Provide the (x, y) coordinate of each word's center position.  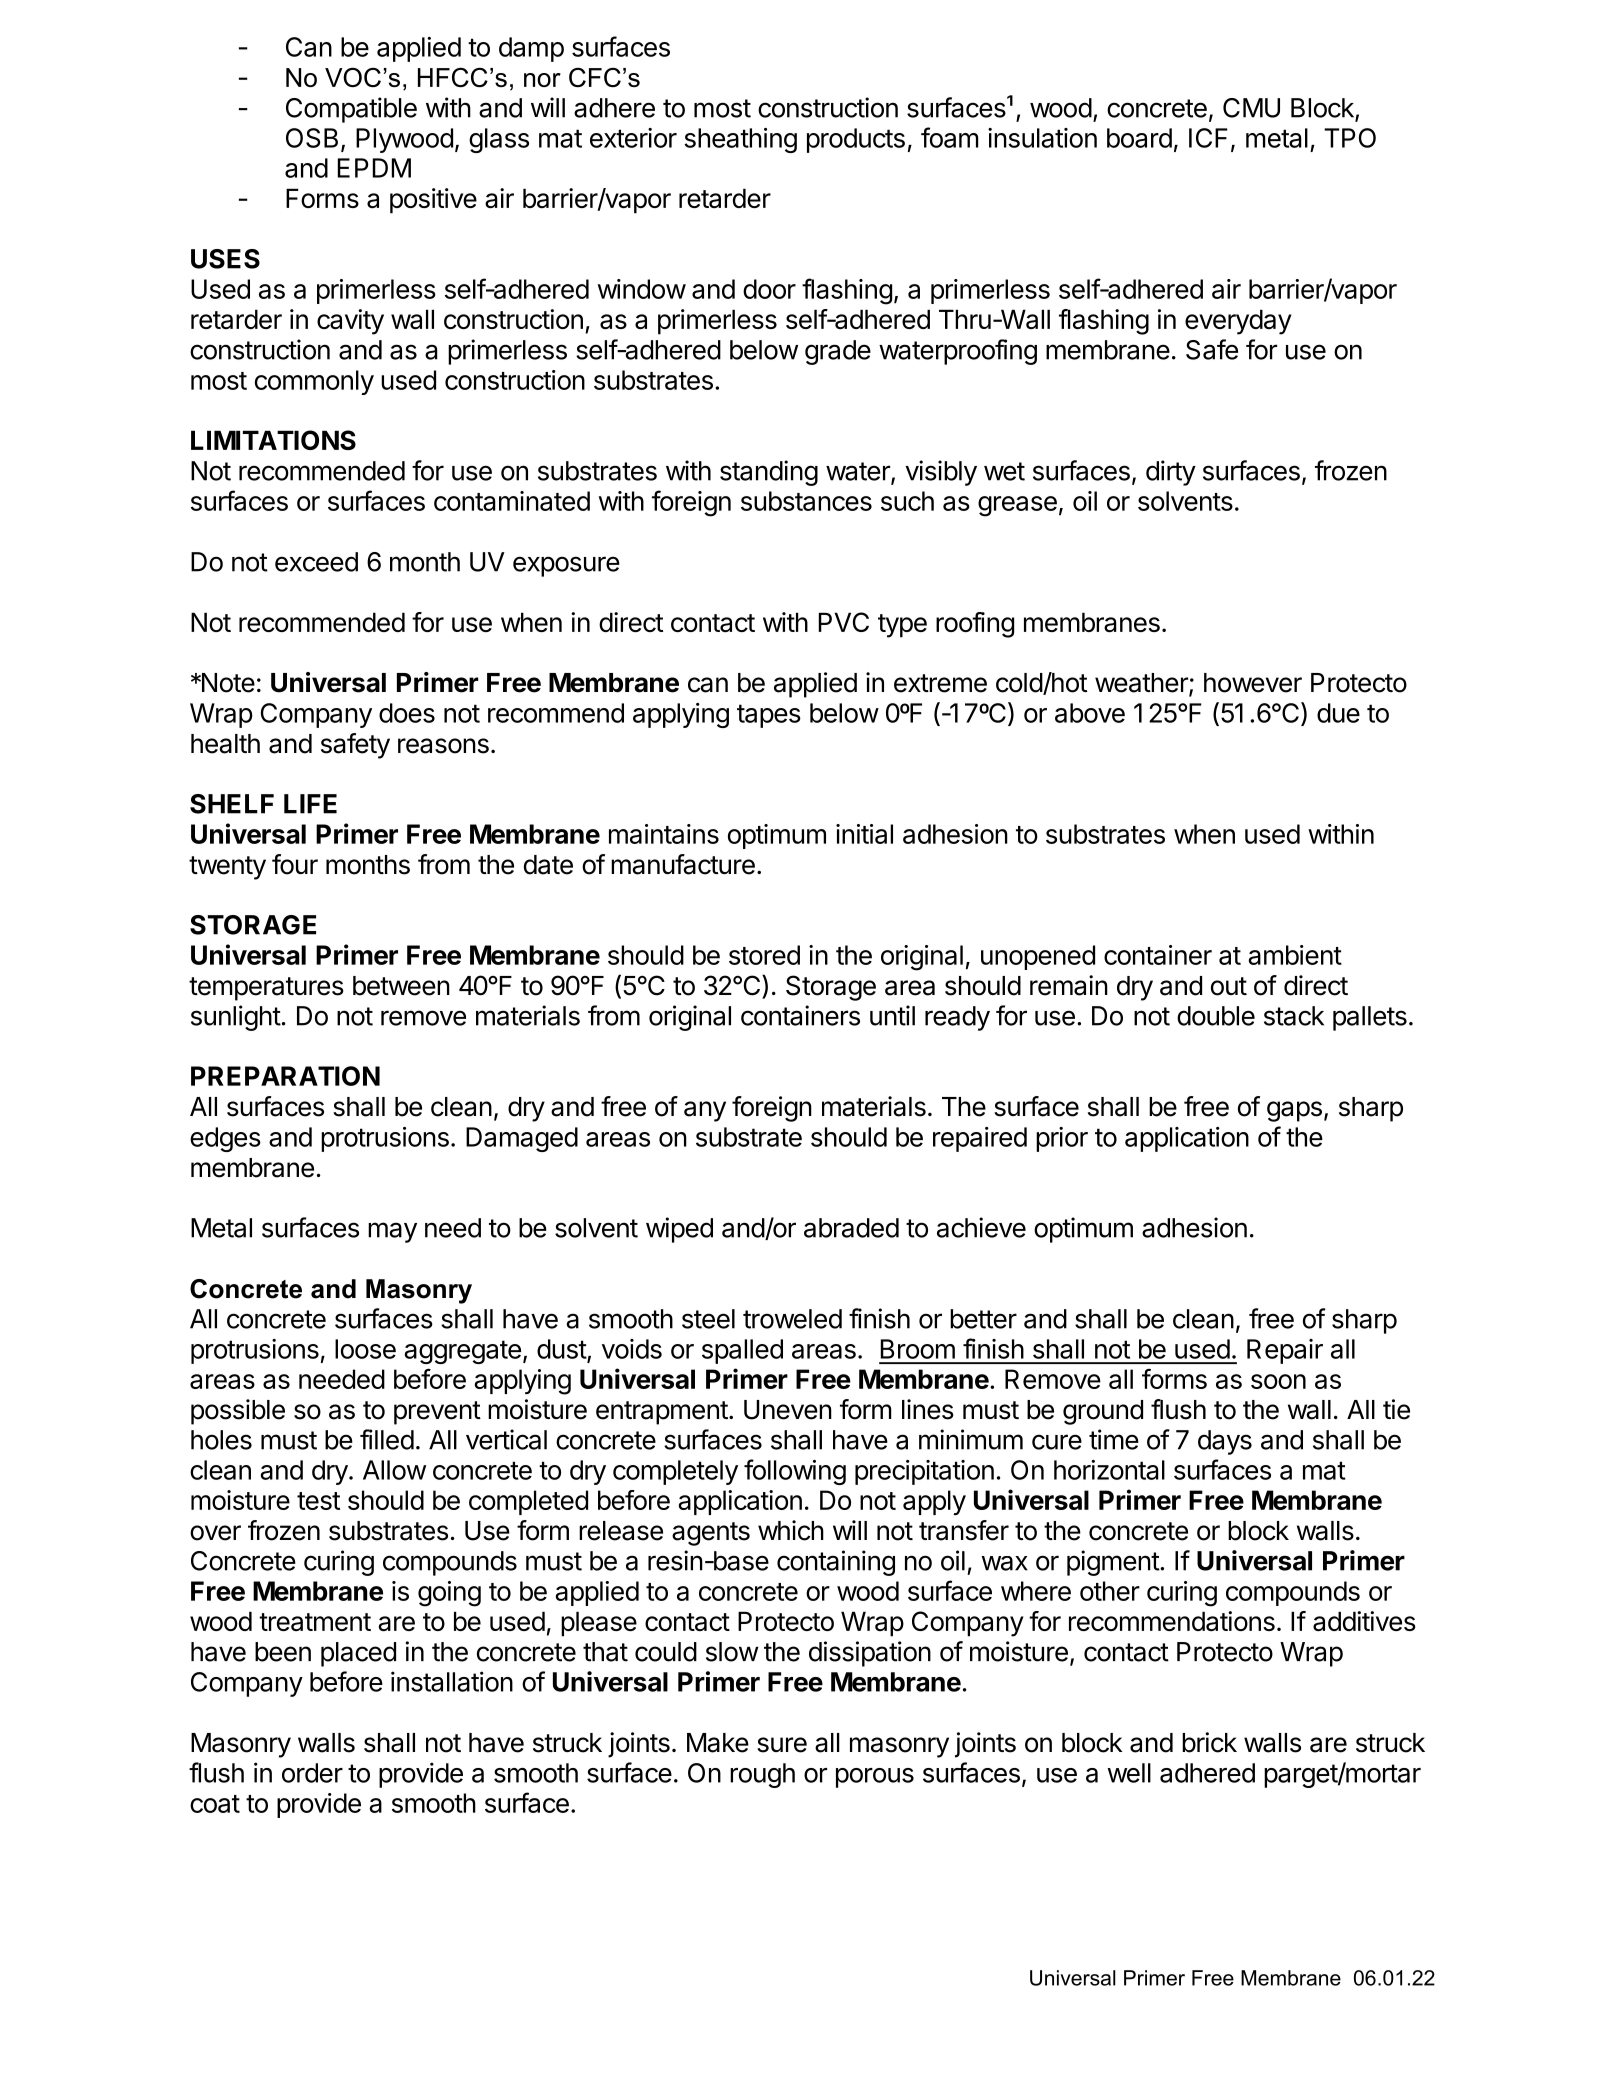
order (312, 1773)
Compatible (351, 110)
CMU (1251, 108)
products (856, 140)
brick (1209, 1742)
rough (762, 1775)
